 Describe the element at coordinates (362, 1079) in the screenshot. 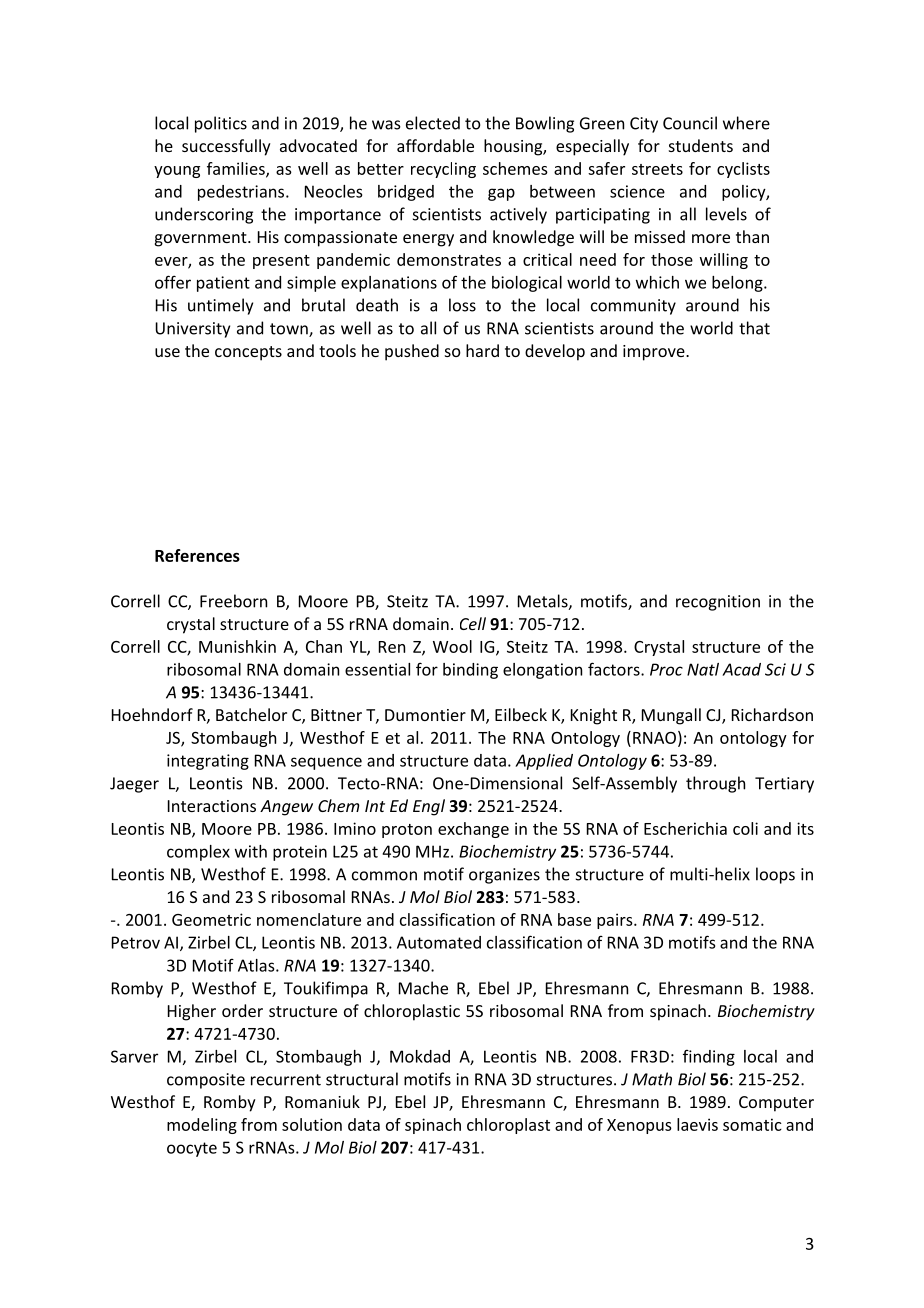

I see `structural` at that location.
